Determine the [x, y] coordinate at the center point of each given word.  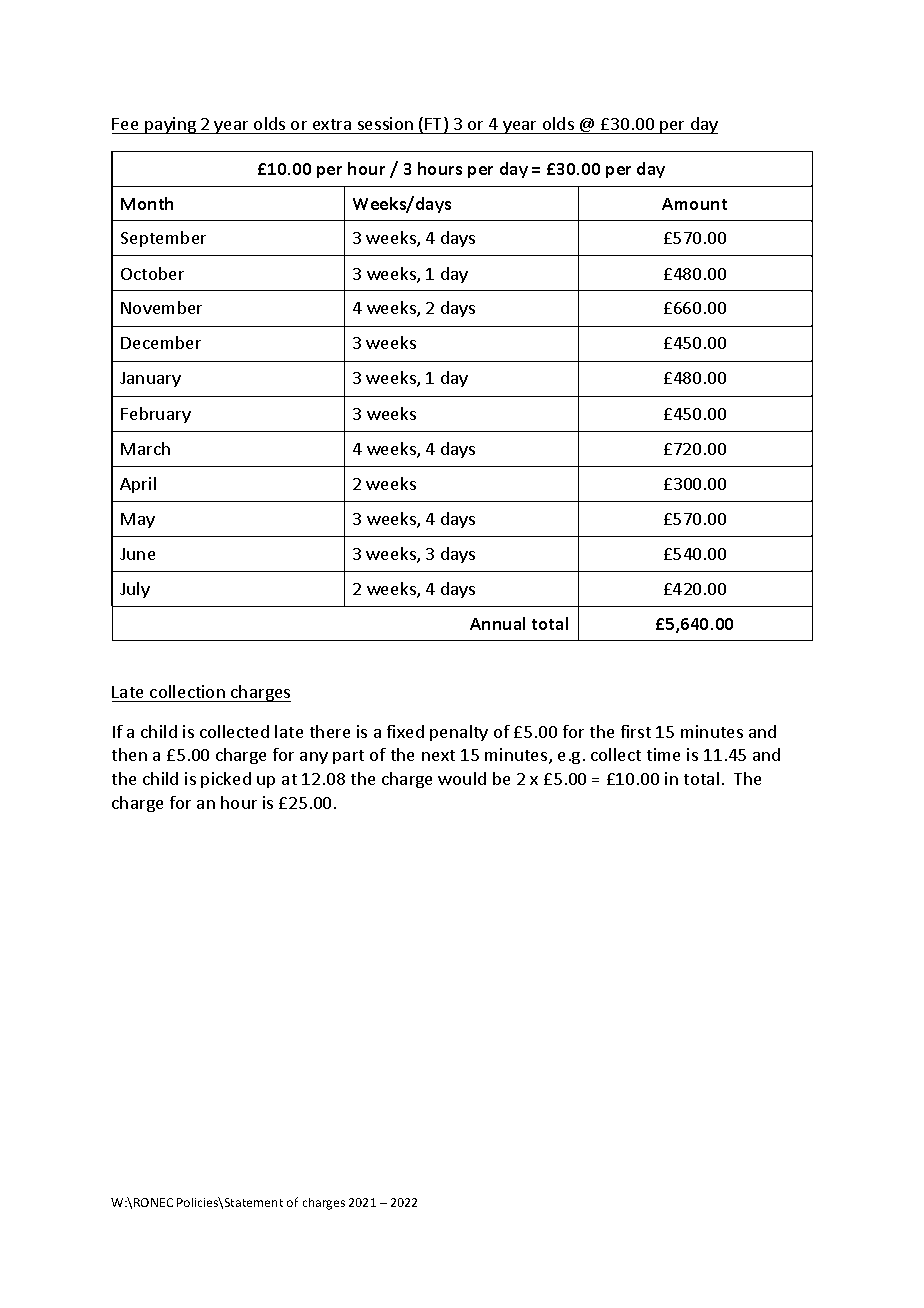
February [156, 415]
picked [226, 780]
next [438, 755]
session [385, 123]
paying [171, 125]
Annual [497, 623]
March [145, 448]
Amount [694, 204]
